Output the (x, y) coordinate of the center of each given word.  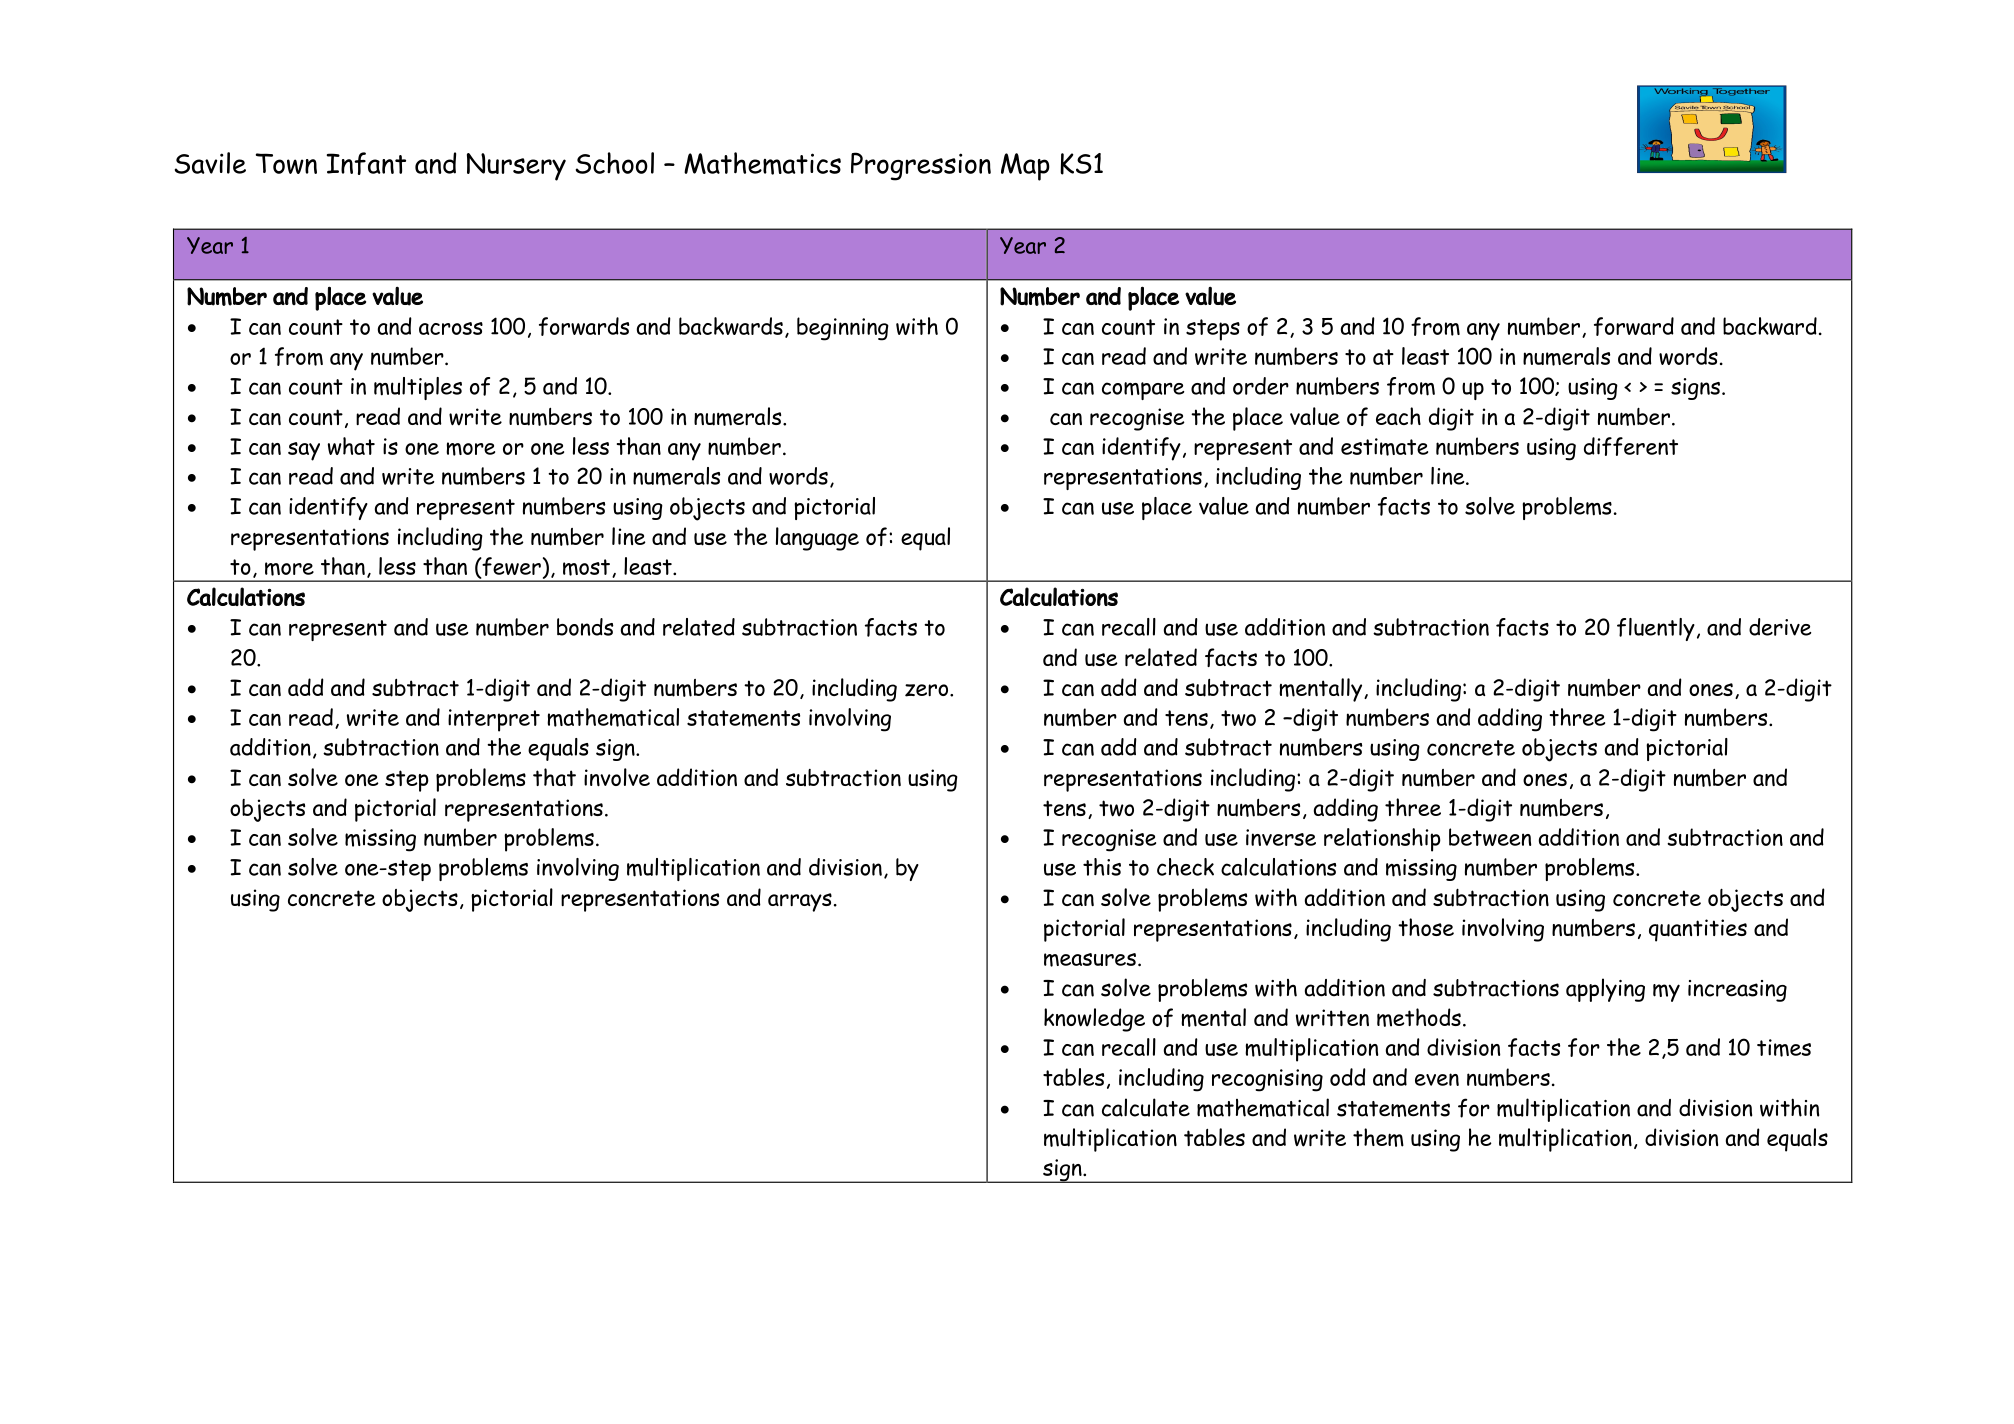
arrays (800, 902)
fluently (1656, 629)
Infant (366, 163)
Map (1025, 167)
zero (928, 690)
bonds (585, 627)
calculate (1146, 1107)
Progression (921, 166)
